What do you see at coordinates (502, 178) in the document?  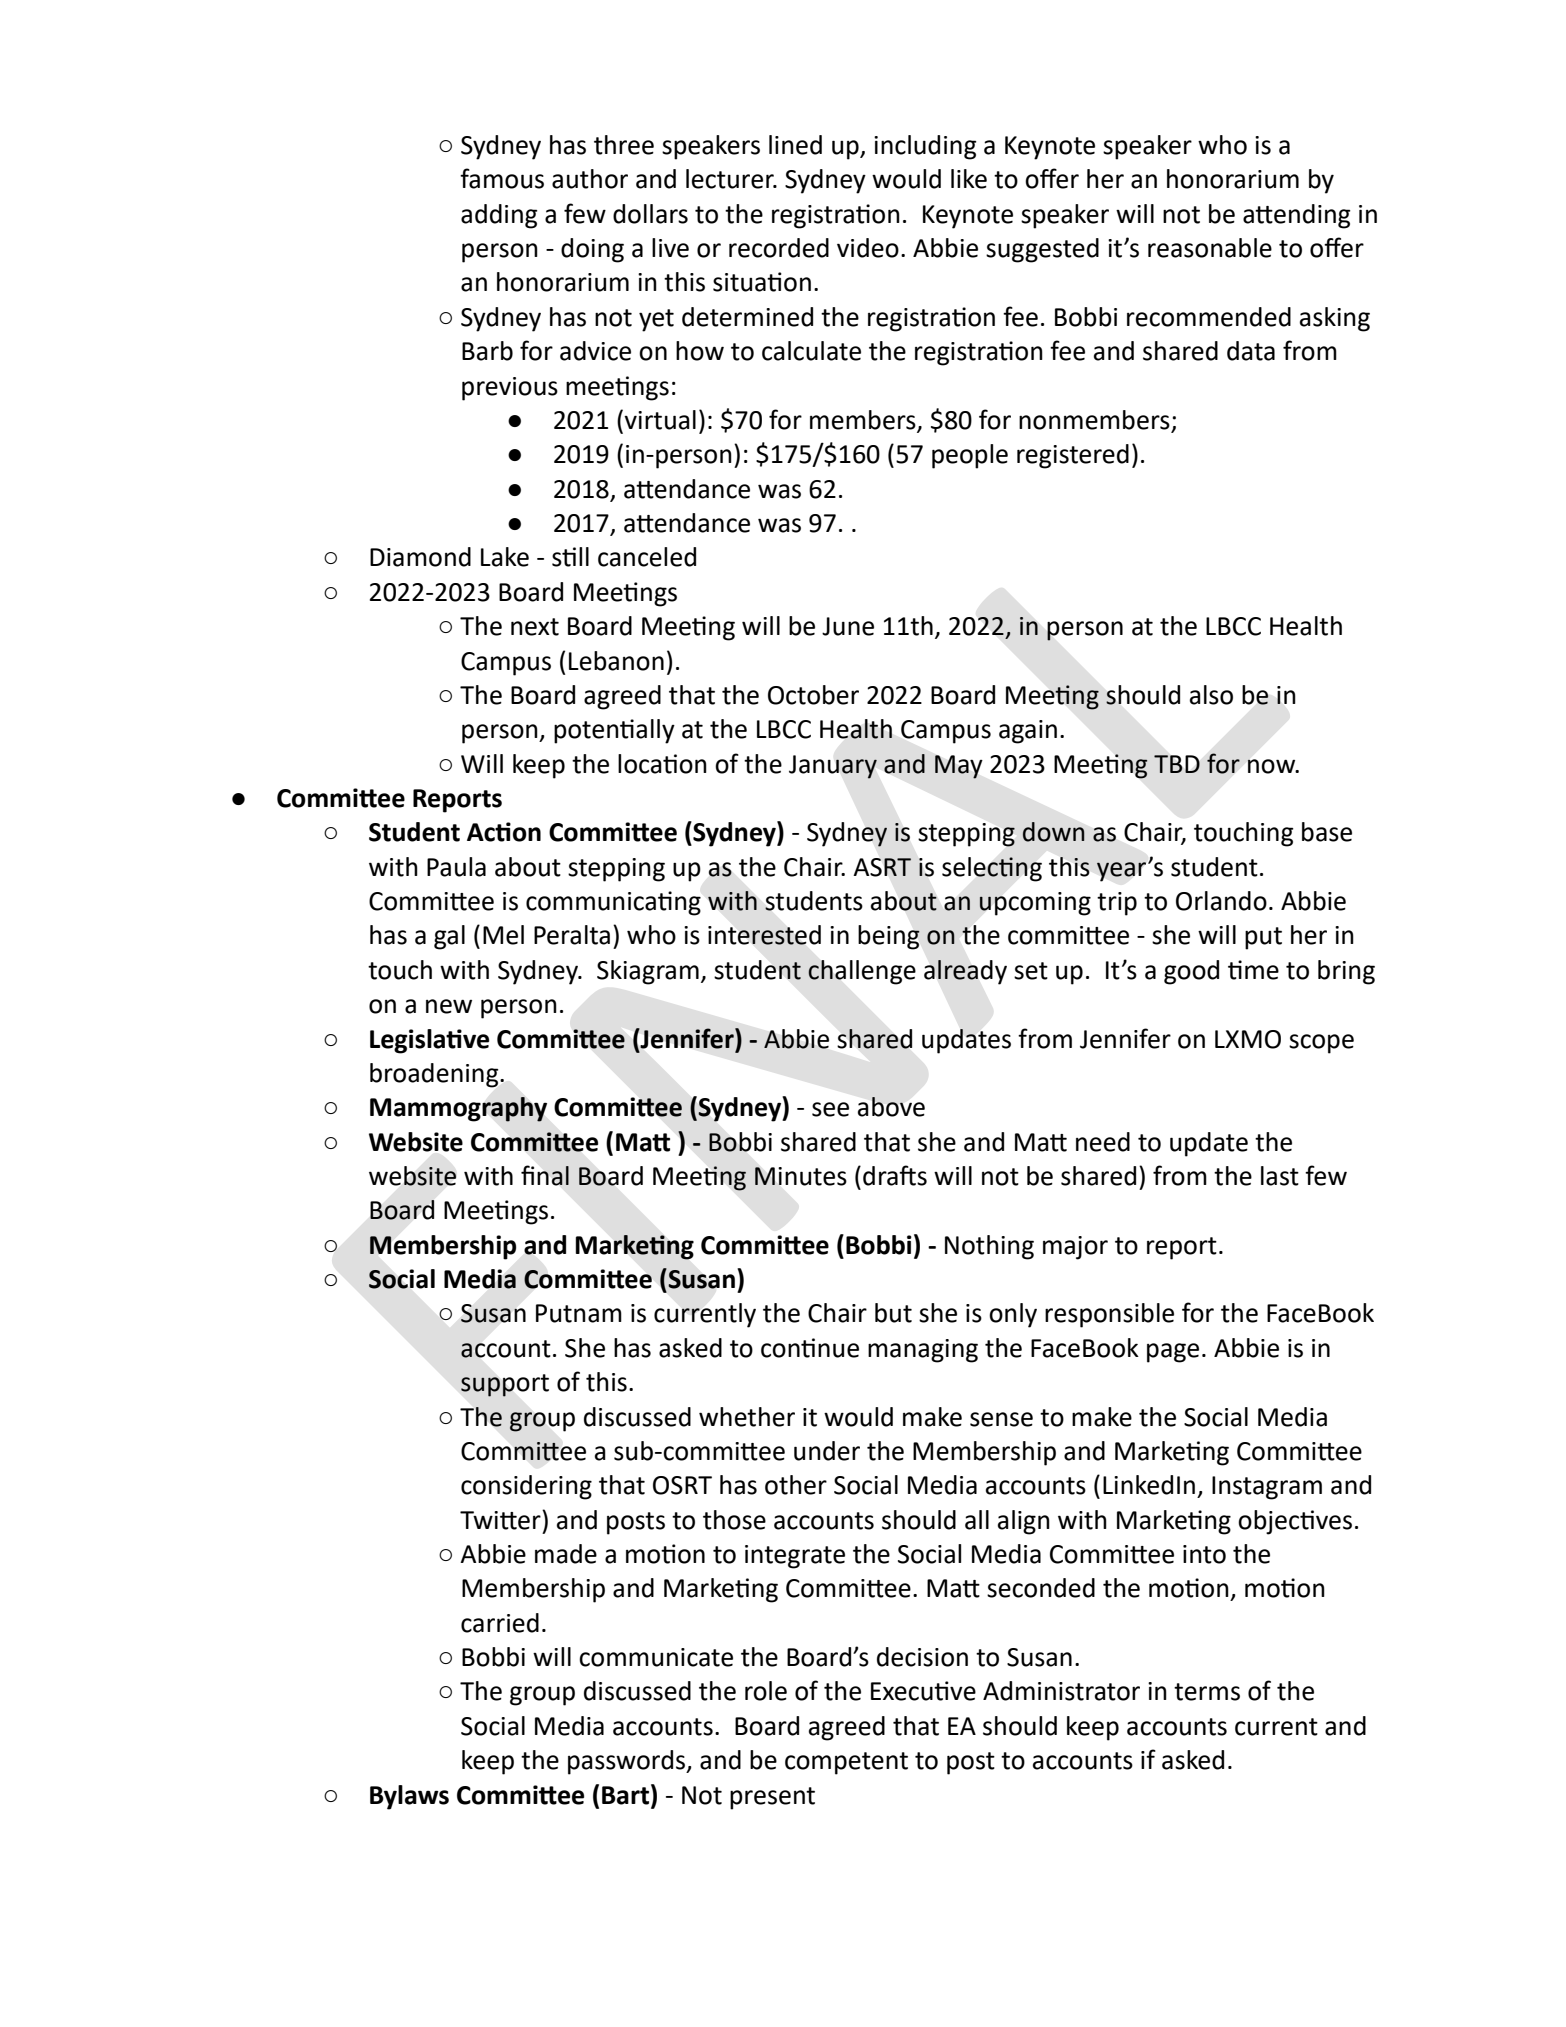 I see `famous` at bounding box center [502, 178].
